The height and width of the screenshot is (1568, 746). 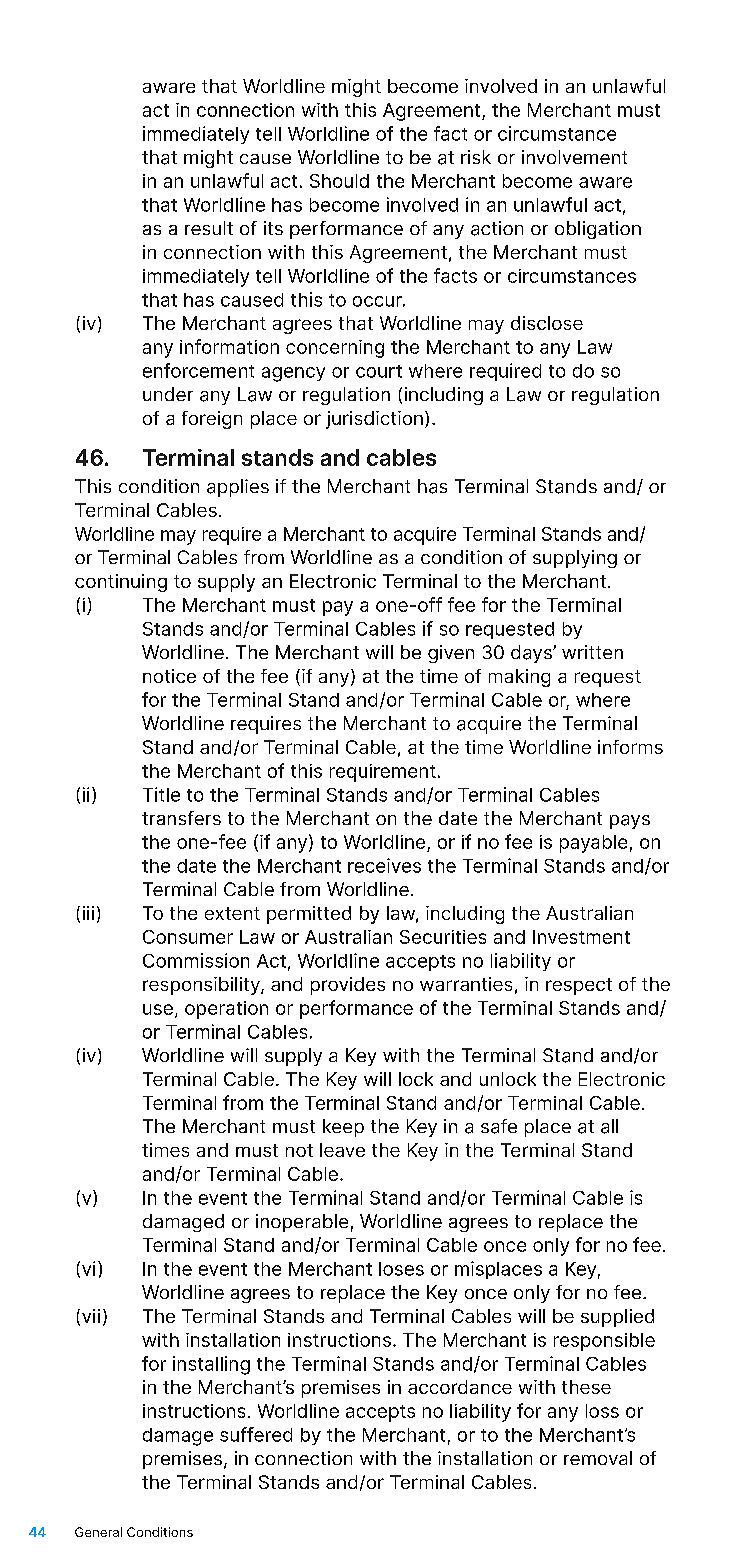 What do you see at coordinates (579, 986) in the screenshot?
I see `respect` at bounding box center [579, 986].
